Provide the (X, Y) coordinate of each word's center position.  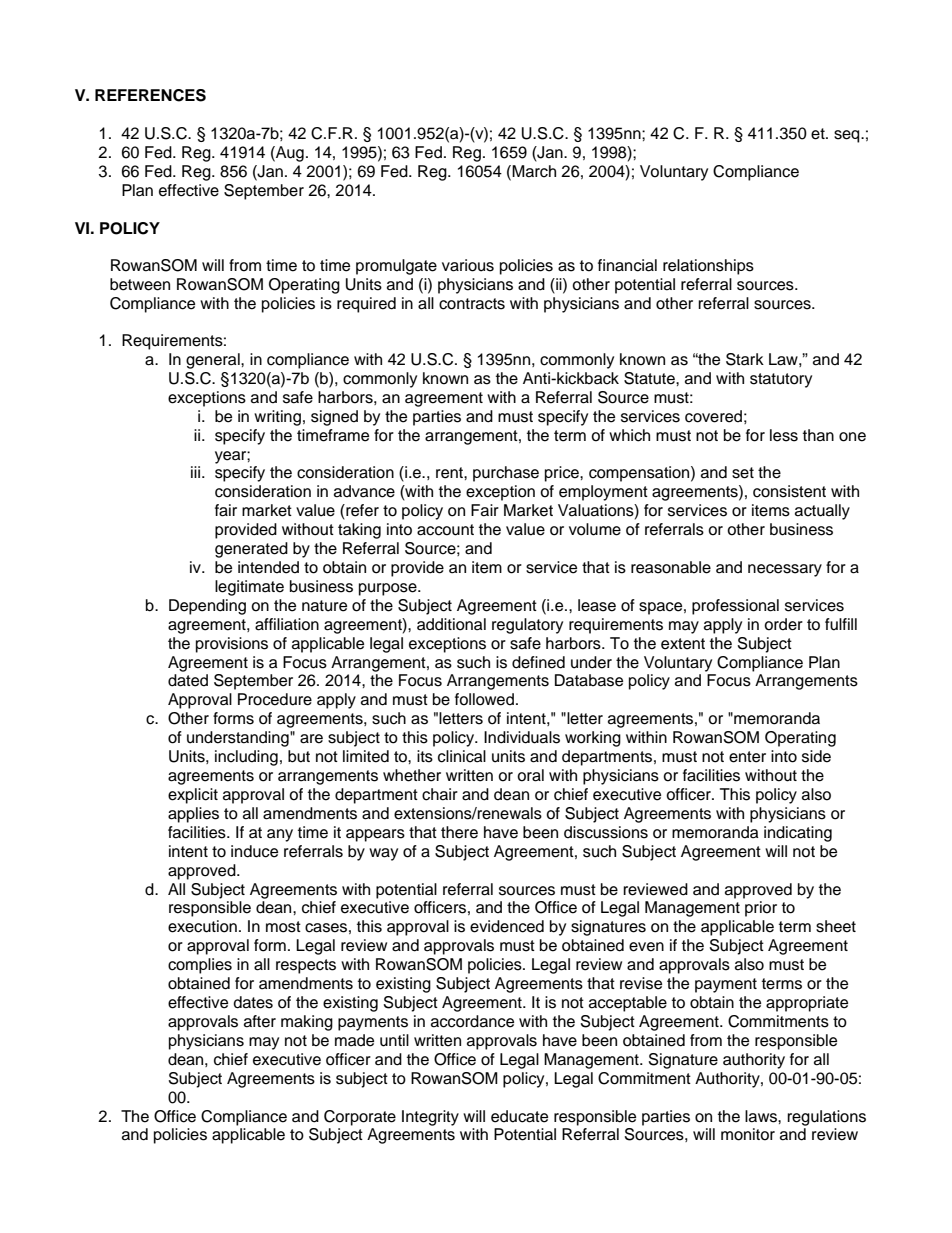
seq (848, 136)
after (260, 1021)
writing (277, 418)
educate (519, 1116)
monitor (748, 1134)
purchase (506, 474)
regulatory (527, 626)
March (533, 171)
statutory (781, 380)
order (783, 624)
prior (761, 909)
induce (254, 851)
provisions (232, 645)
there (459, 832)
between (140, 284)
